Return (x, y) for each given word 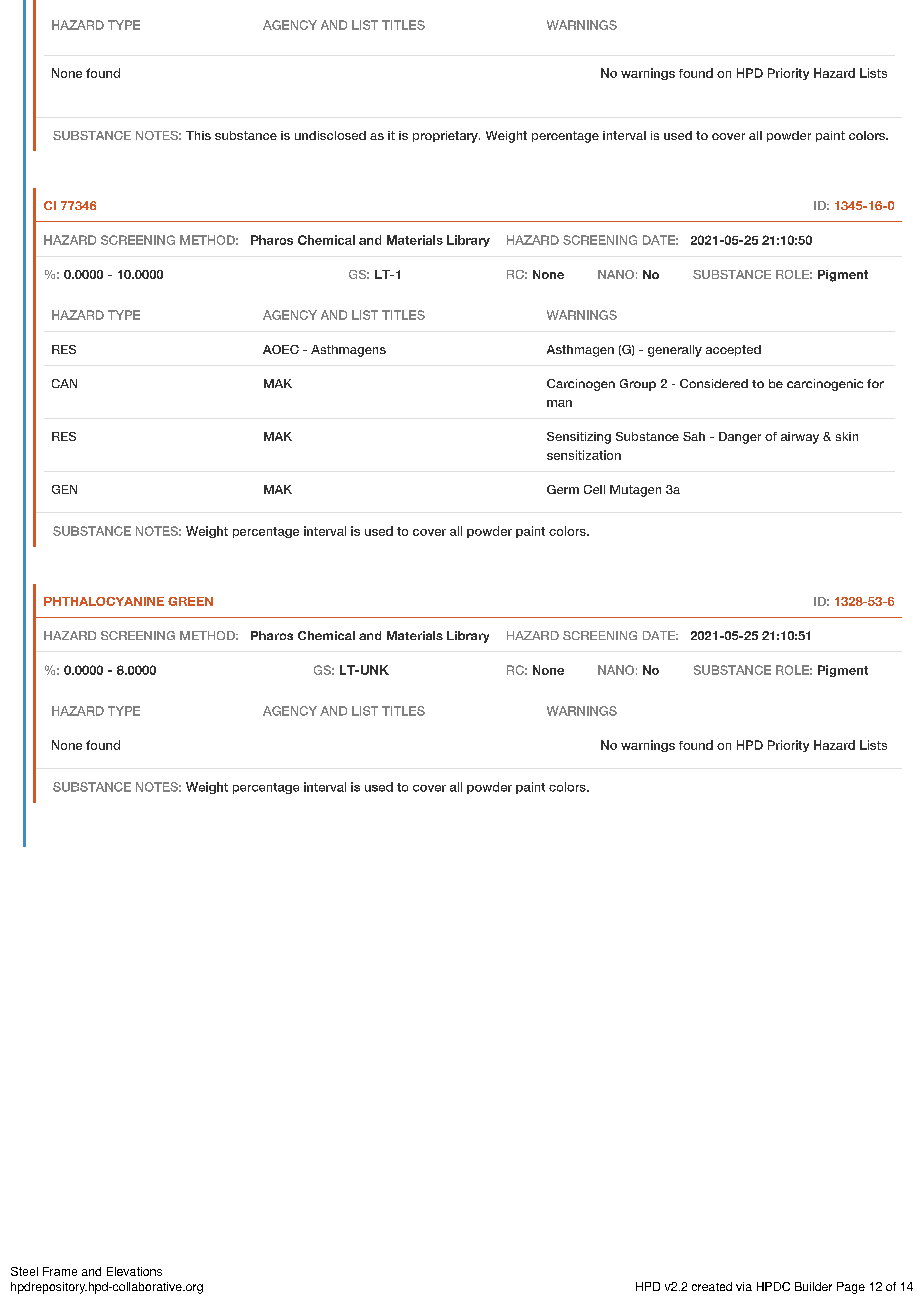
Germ (563, 489)
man (559, 403)
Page (851, 1288)
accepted (733, 350)
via (744, 1286)
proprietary (446, 137)
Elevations (134, 1271)
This (198, 135)
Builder (813, 1286)
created (712, 1286)
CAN (64, 383)
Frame (60, 1271)
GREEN (190, 601)
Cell (594, 489)
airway (800, 438)
